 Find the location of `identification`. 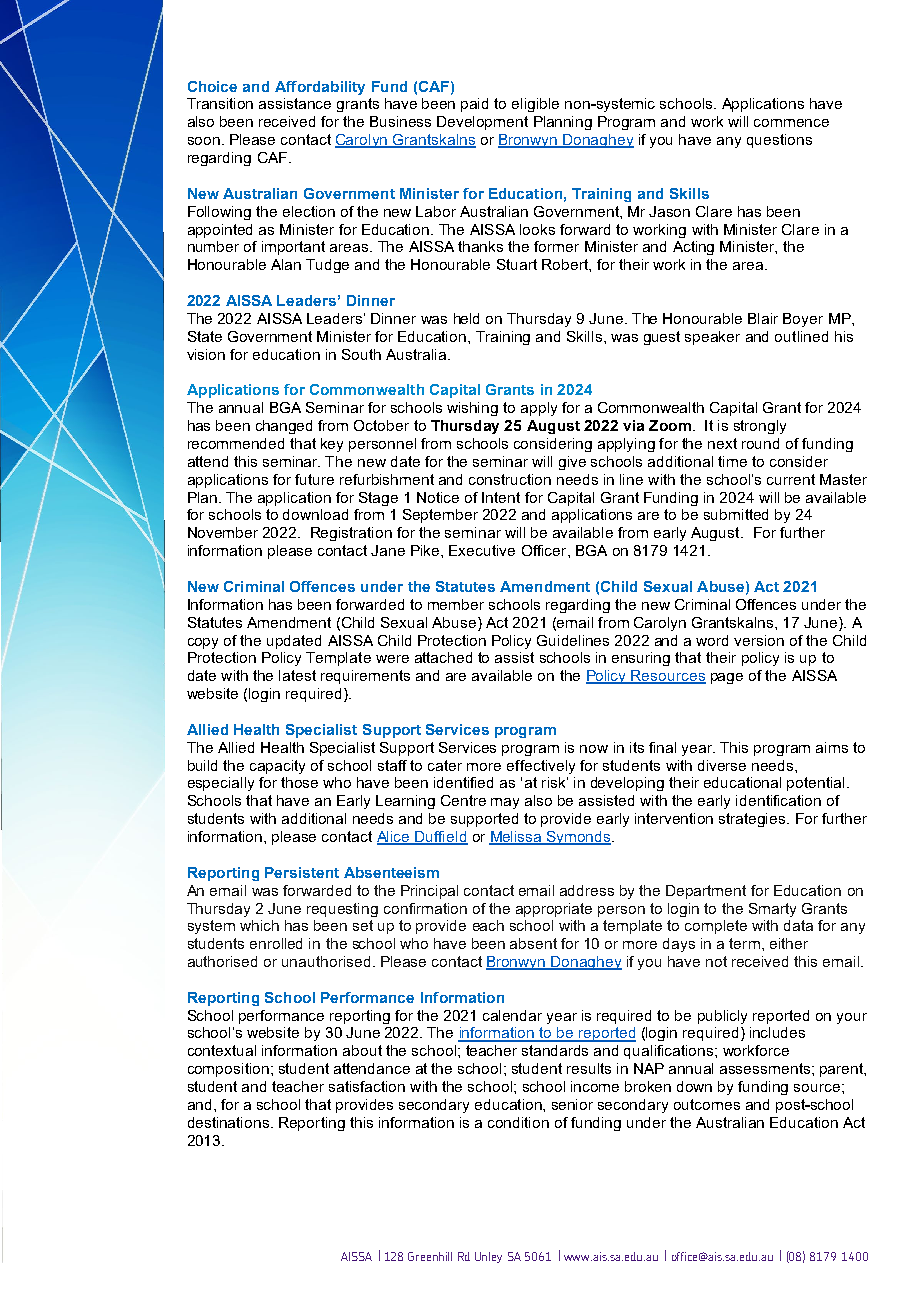

identification is located at coordinates (778, 800).
